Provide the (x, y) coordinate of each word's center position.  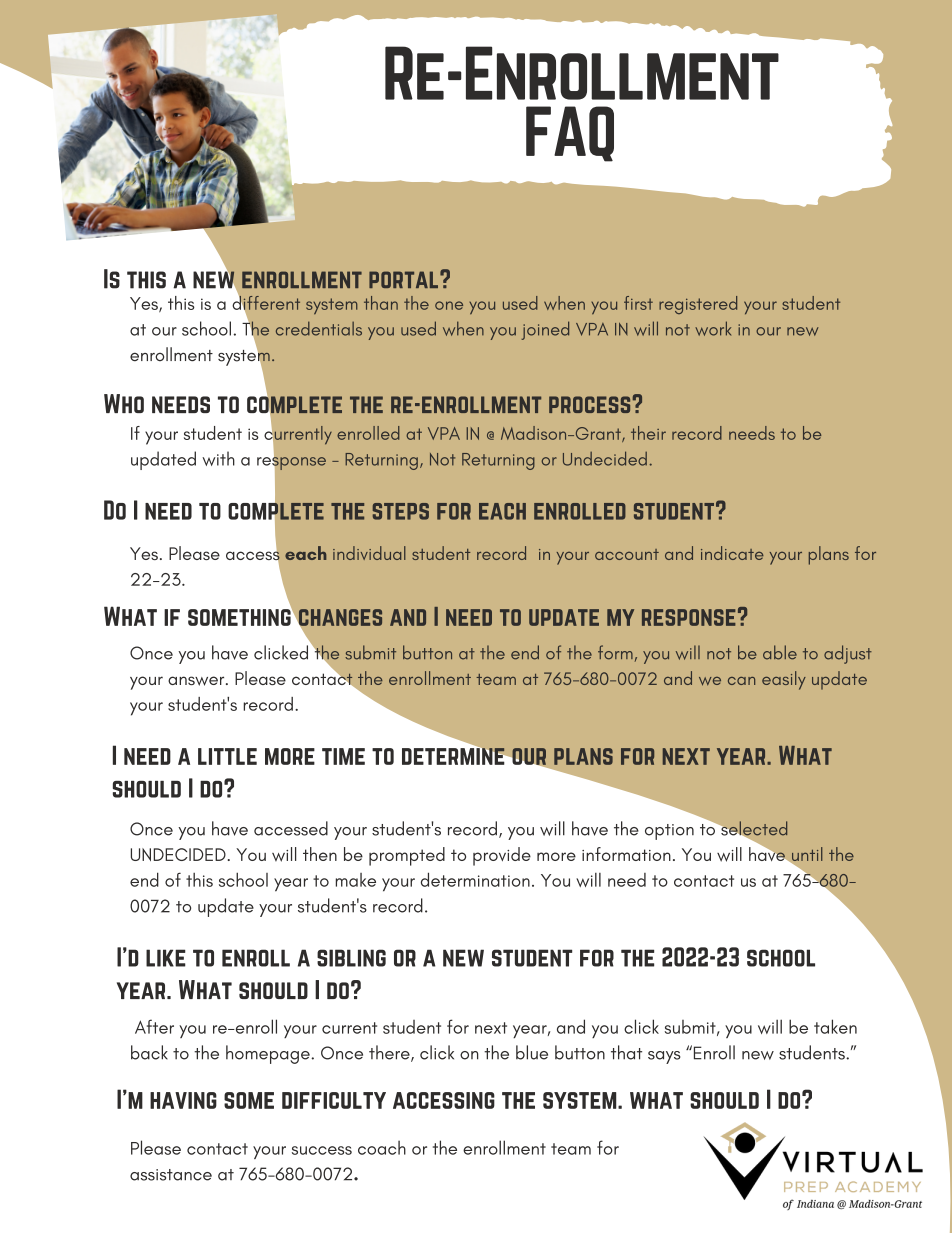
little (227, 756)
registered (698, 305)
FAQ (570, 134)
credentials (319, 328)
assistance (171, 1175)
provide (502, 856)
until (806, 855)
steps (401, 511)
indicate (732, 553)
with (218, 458)
